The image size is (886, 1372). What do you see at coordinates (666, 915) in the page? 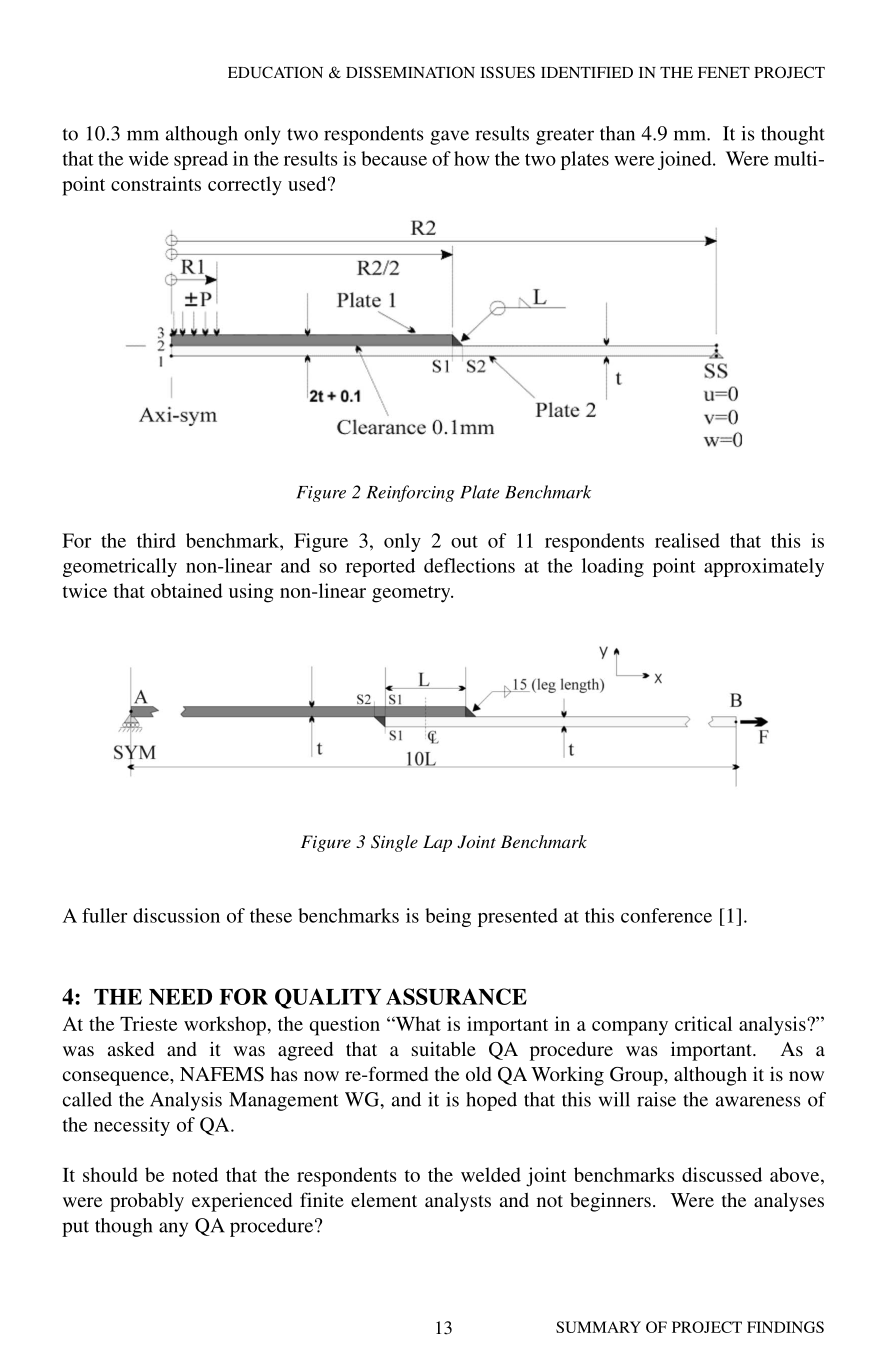
I see `conference` at bounding box center [666, 915].
